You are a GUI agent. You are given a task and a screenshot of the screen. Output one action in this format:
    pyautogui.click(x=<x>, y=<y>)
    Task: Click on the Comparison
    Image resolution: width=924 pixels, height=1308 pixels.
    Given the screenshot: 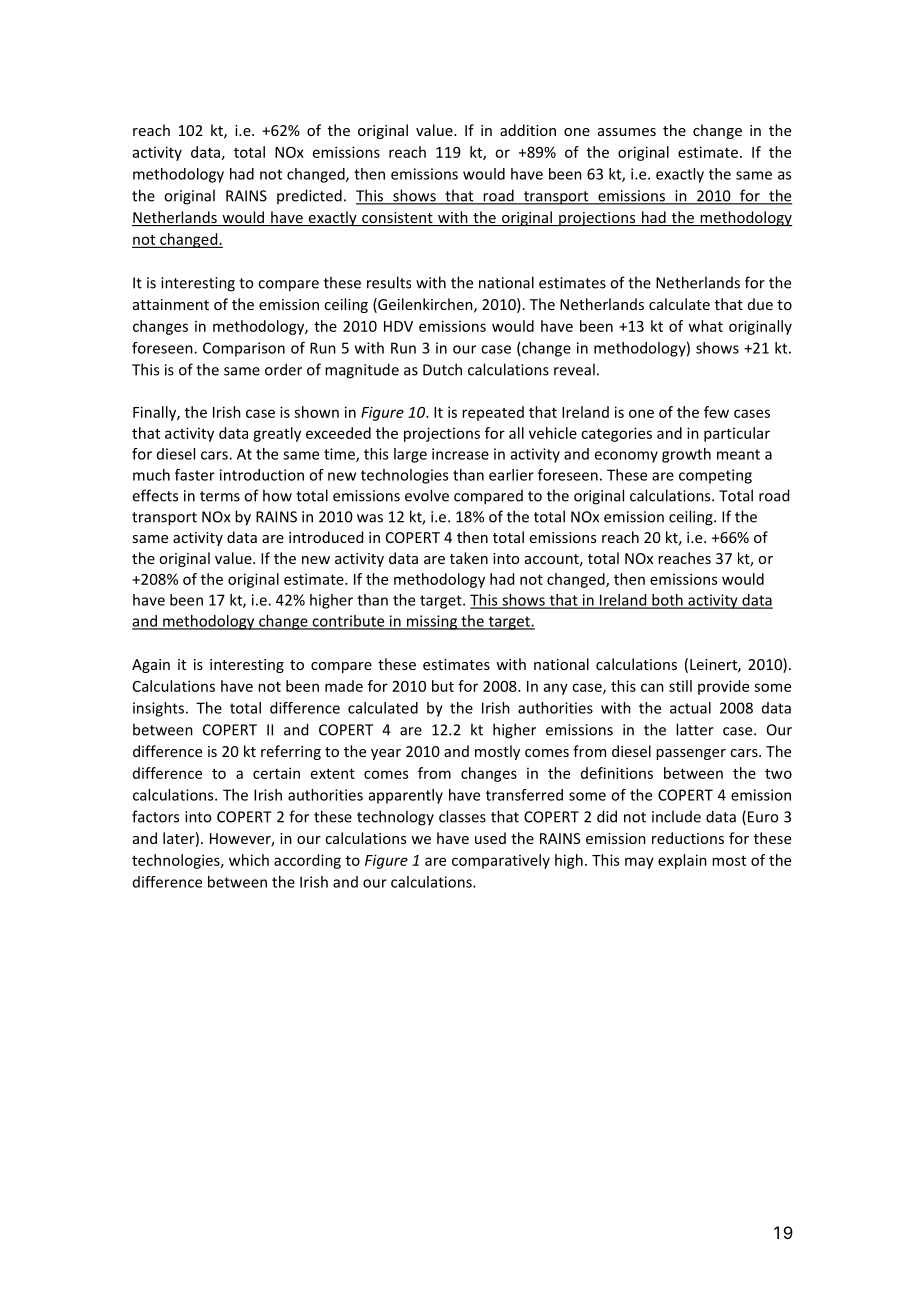 What is the action you would take?
    pyautogui.click(x=244, y=349)
